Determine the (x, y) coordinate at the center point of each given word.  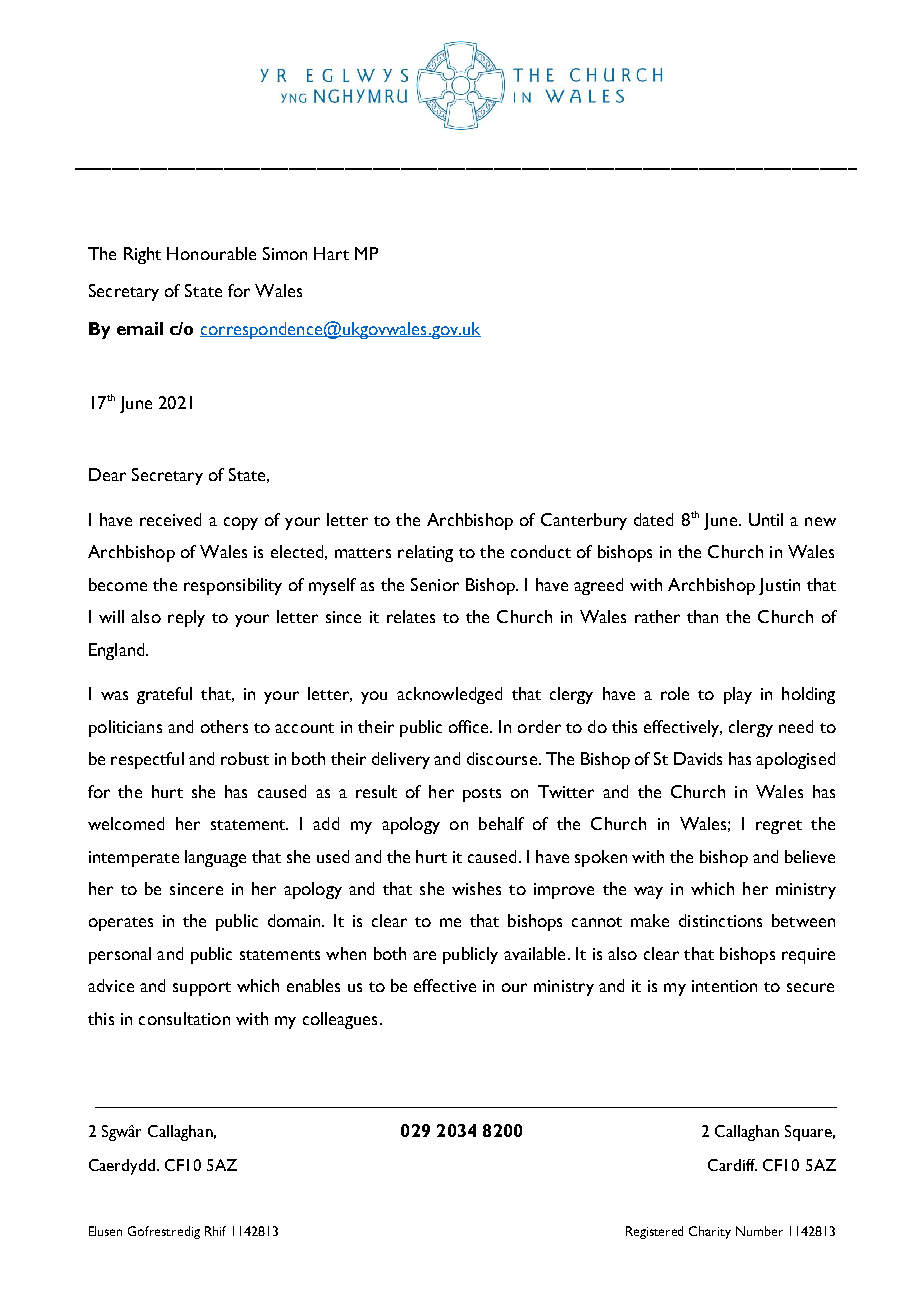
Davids (698, 758)
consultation (184, 1018)
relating (425, 553)
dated (653, 519)
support (202, 989)
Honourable (211, 253)
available (534, 953)
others (224, 726)
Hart (331, 253)
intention (724, 986)
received (170, 519)
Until (766, 519)
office (470, 726)
